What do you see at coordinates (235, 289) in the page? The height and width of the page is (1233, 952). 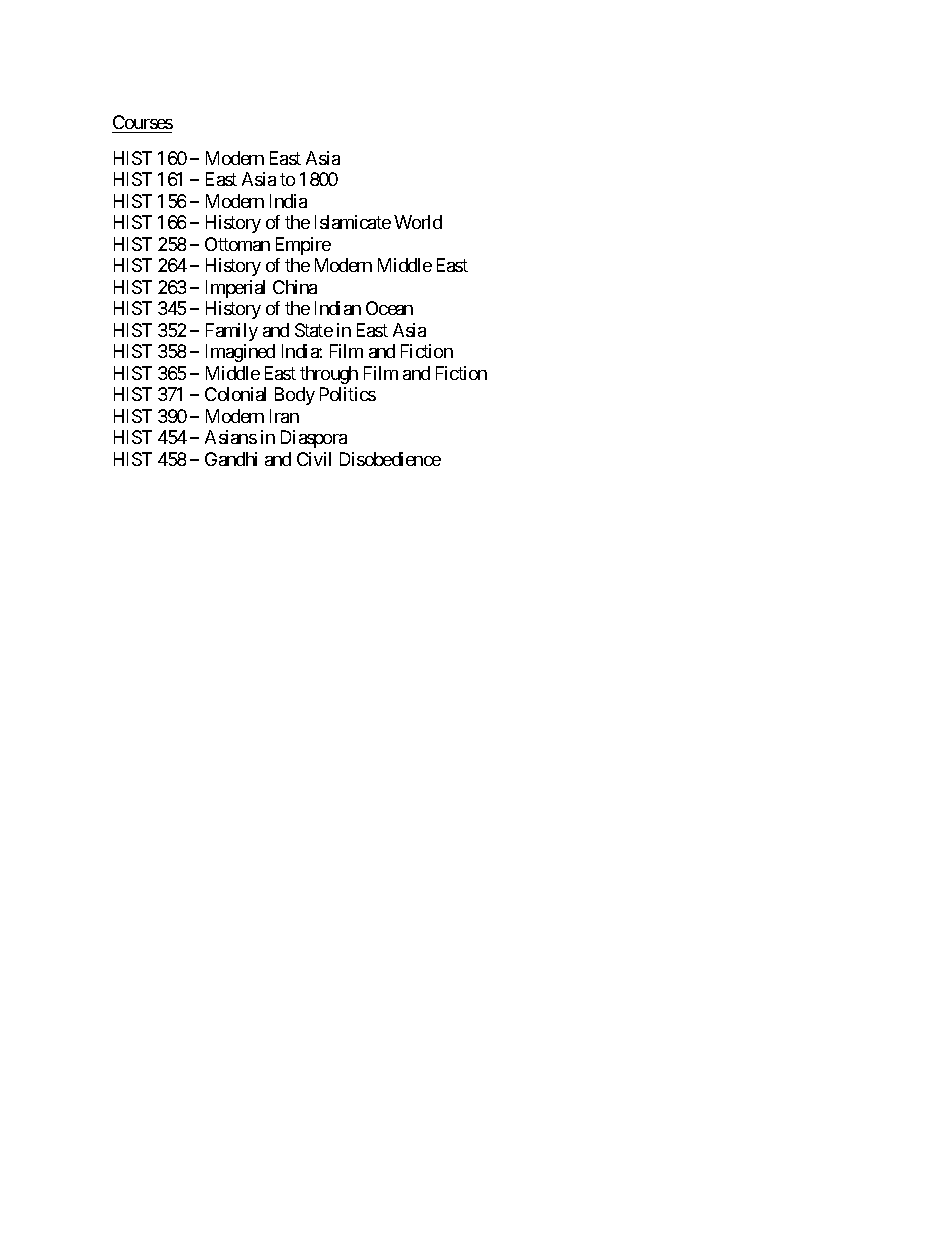 I see `Imperial` at bounding box center [235, 289].
